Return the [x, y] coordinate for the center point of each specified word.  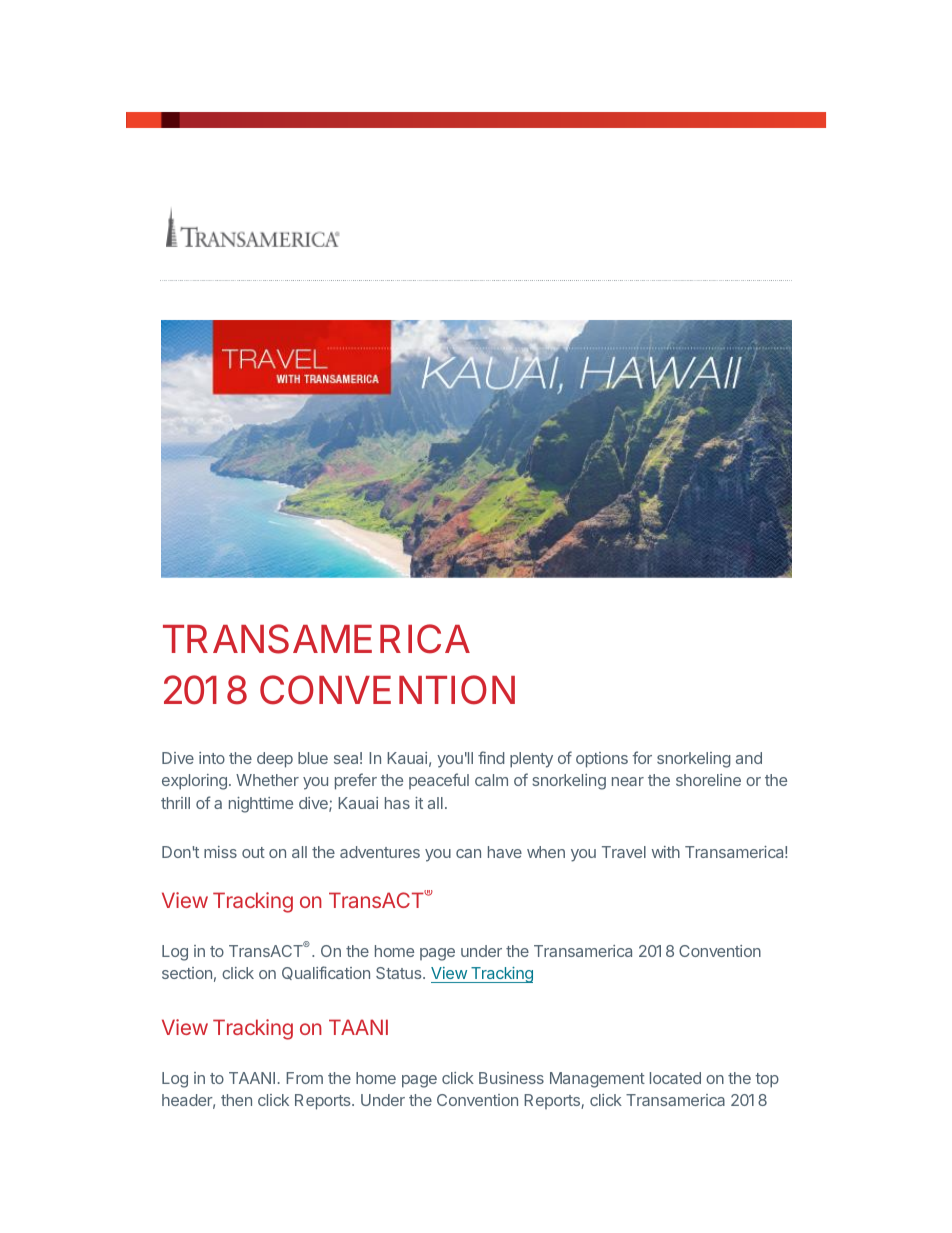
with [666, 852]
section [187, 973]
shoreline [708, 780]
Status [400, 973]
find [491, 757]
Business [511, 1078]
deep [275, 760]
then [236, 1100]
